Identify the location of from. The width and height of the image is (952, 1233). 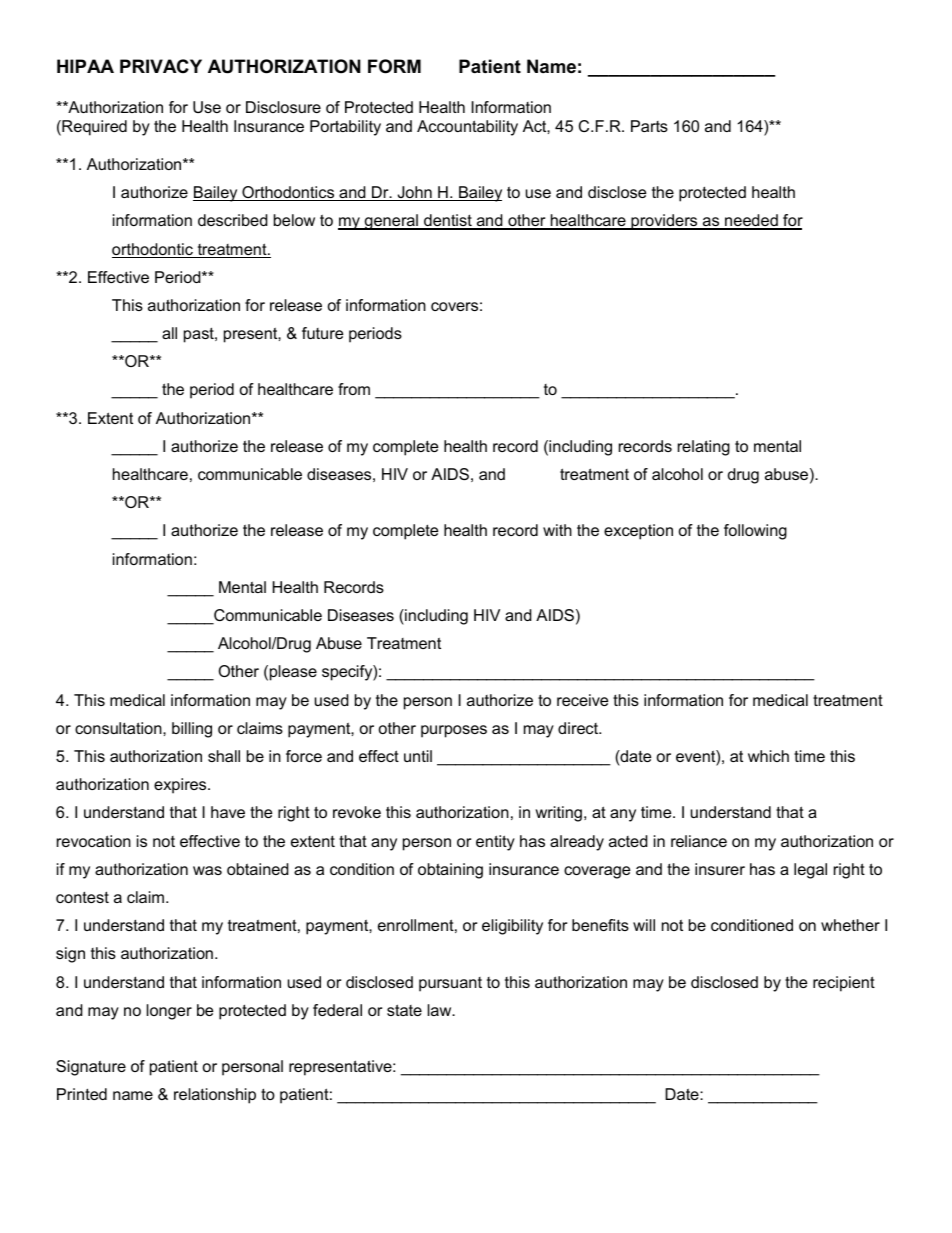
(354, 389).
